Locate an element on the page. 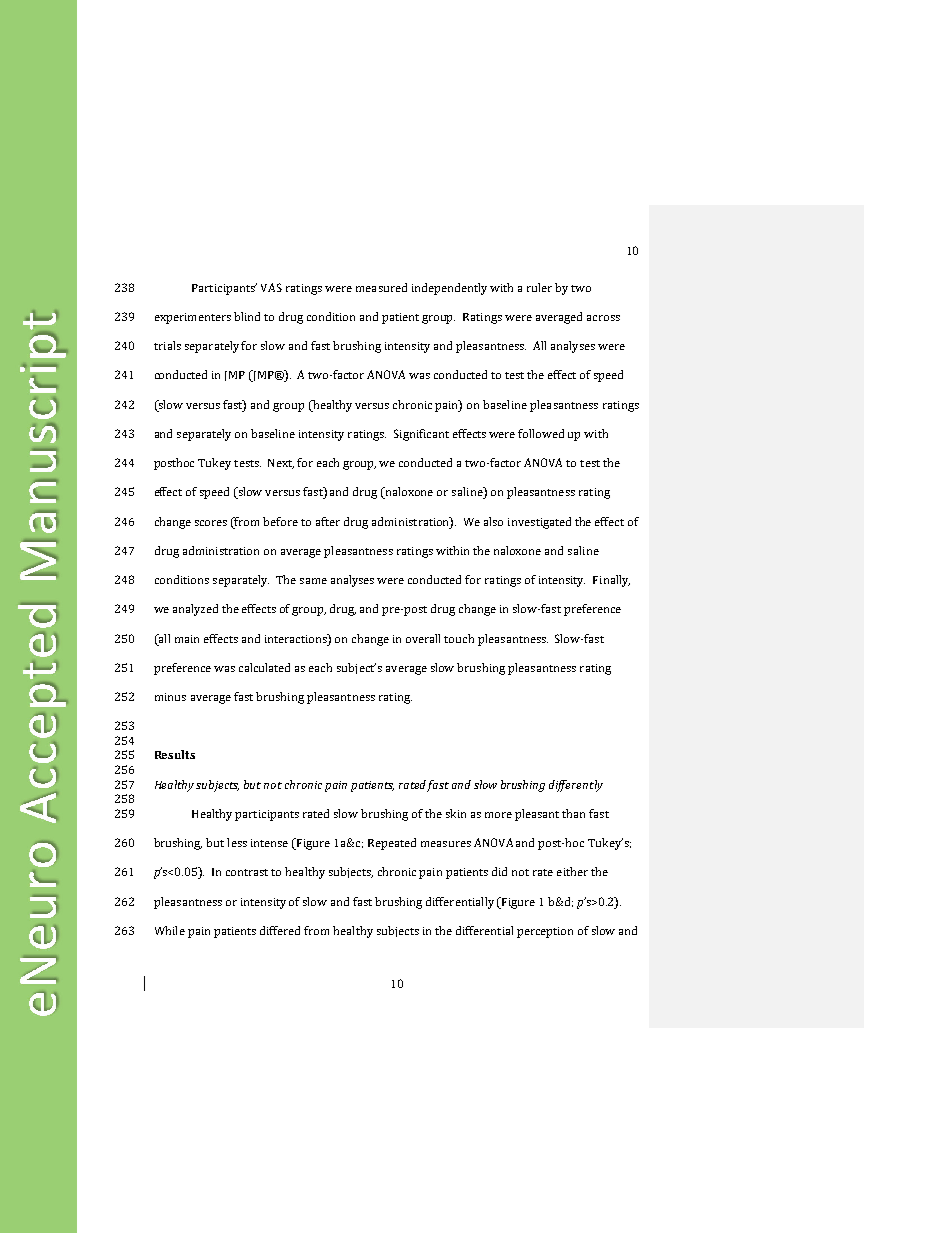 Image resolution: width=952 pixels, height=1233 pixels. minus is located at coordinates (170, 697).
